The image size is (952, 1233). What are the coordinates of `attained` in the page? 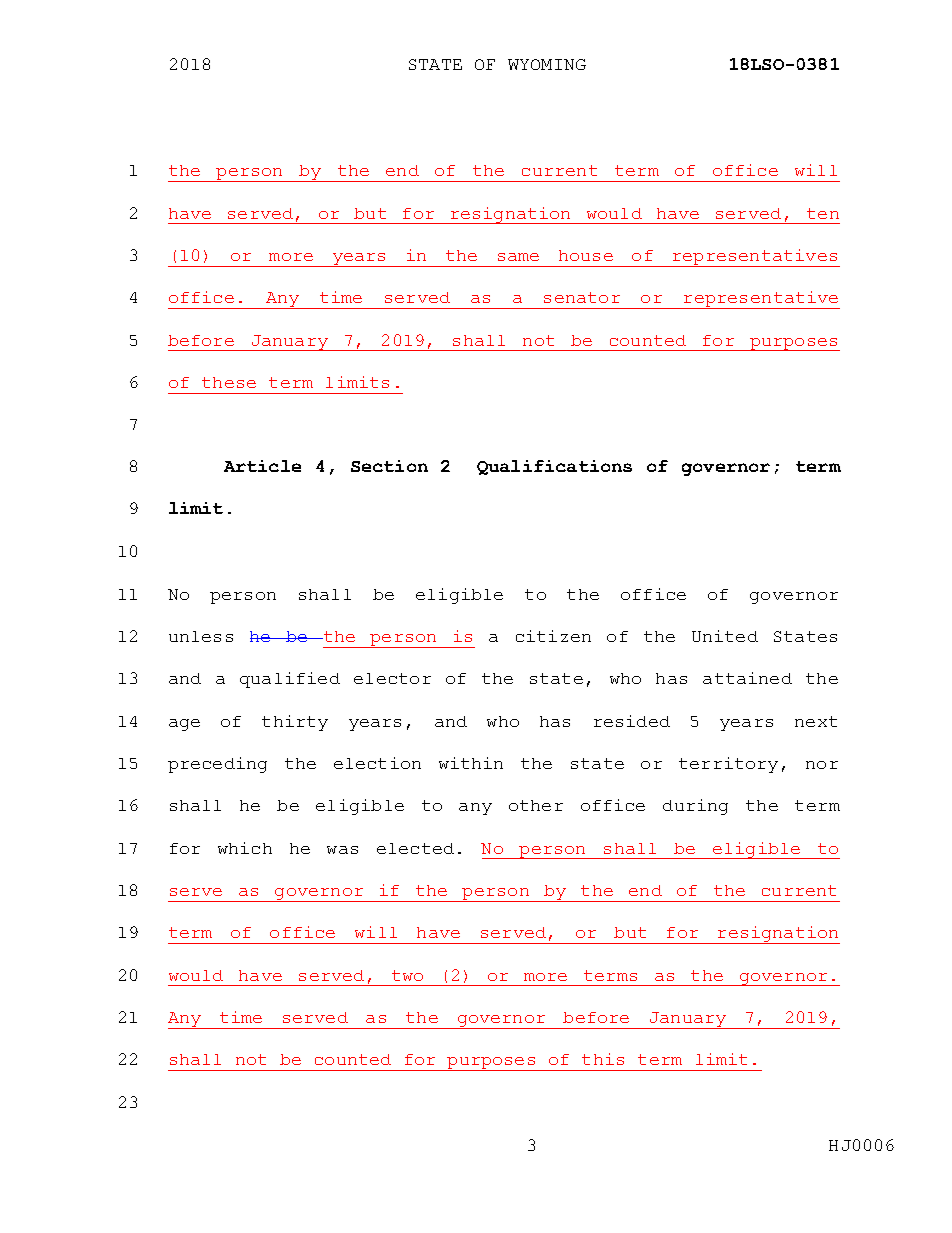 It's located at (747, 678).
